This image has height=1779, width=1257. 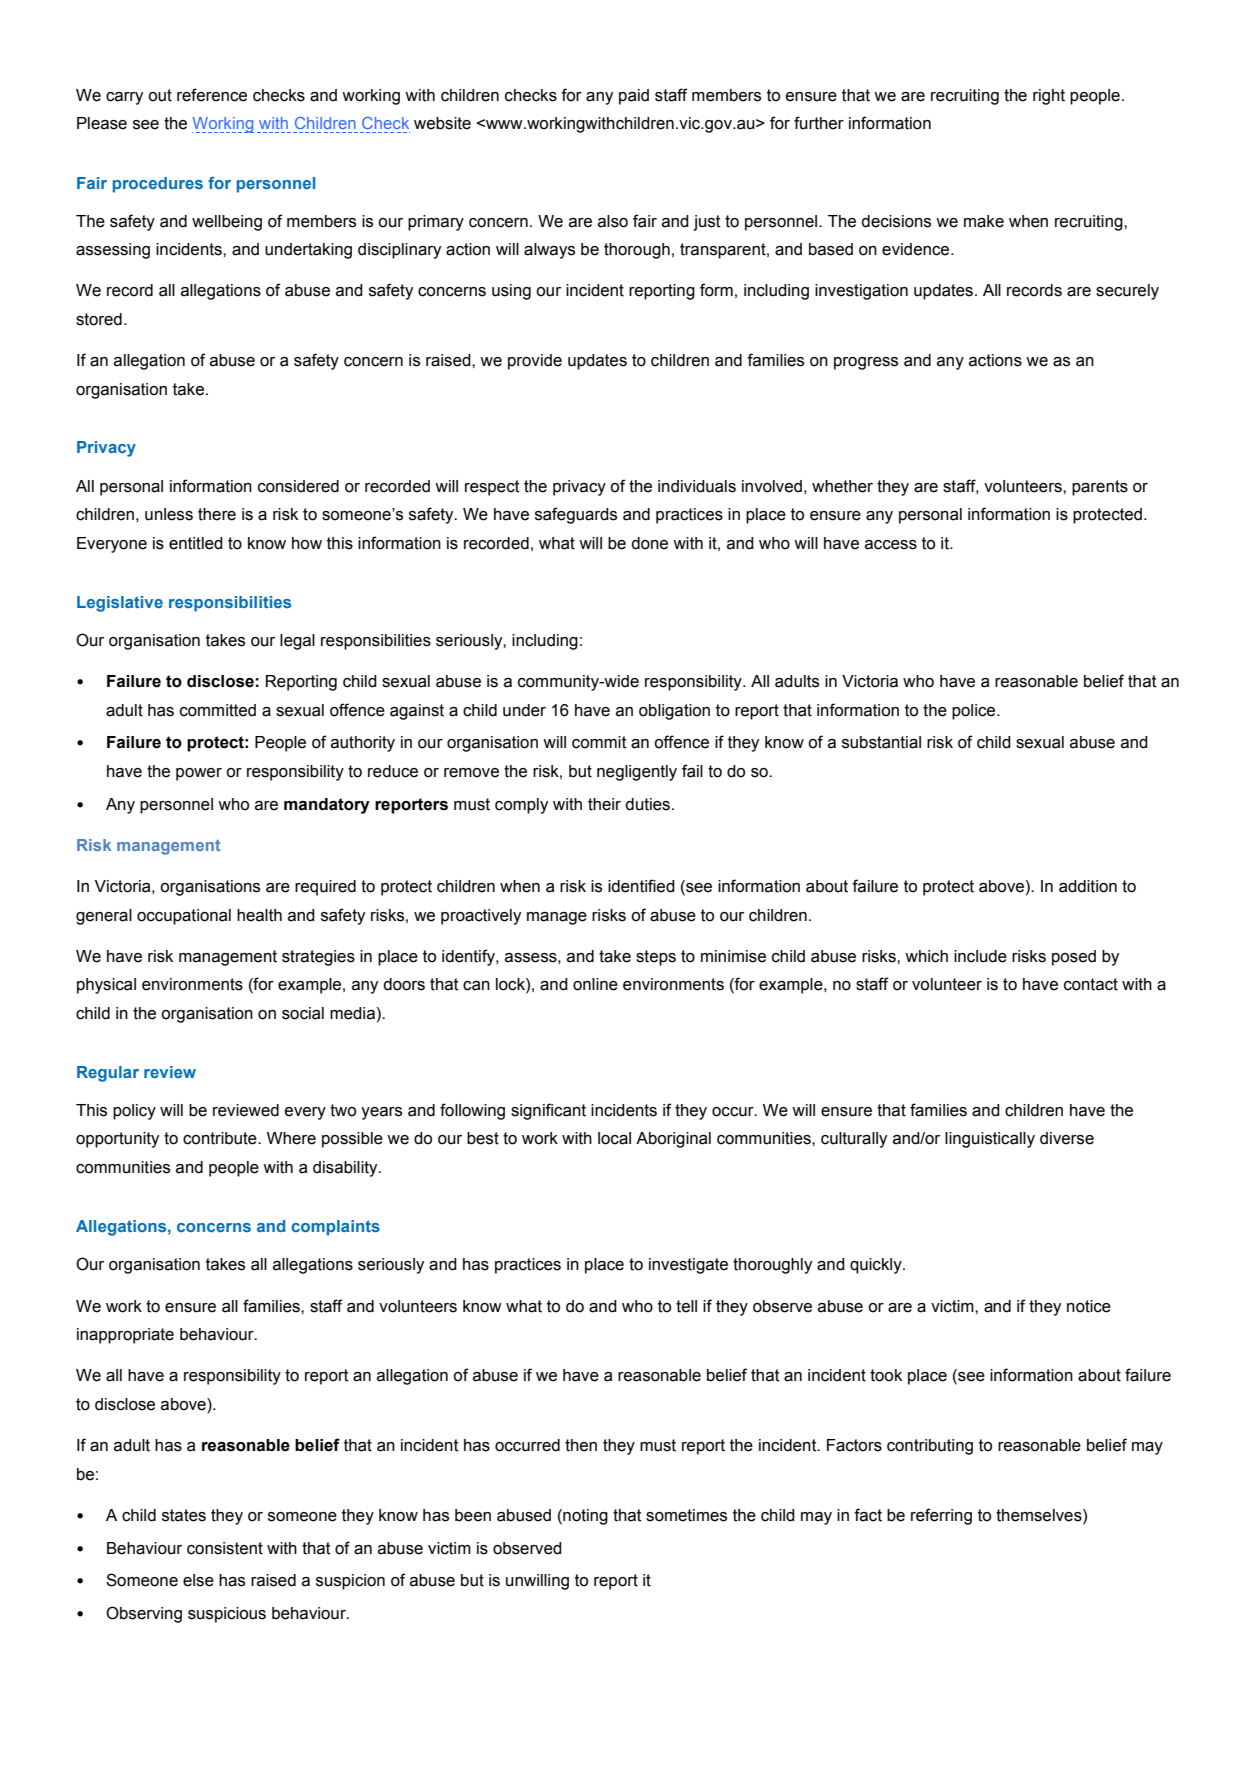 What do you see at coordinates (198, 1580) in the image?
I see `else` at bounding box center [198, 1580].
